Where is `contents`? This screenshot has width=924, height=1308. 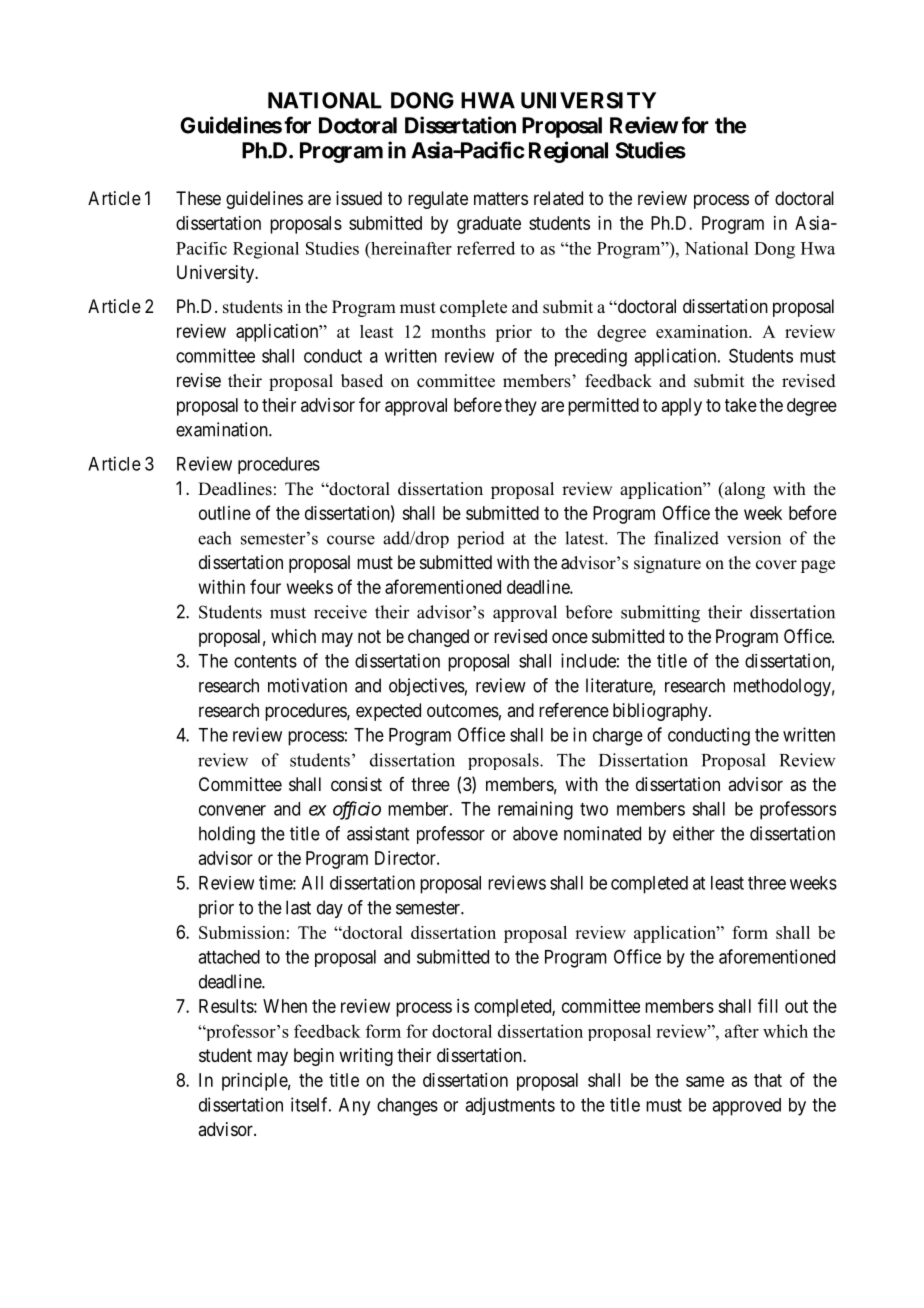
contents is located at coordinates (265, 661).
